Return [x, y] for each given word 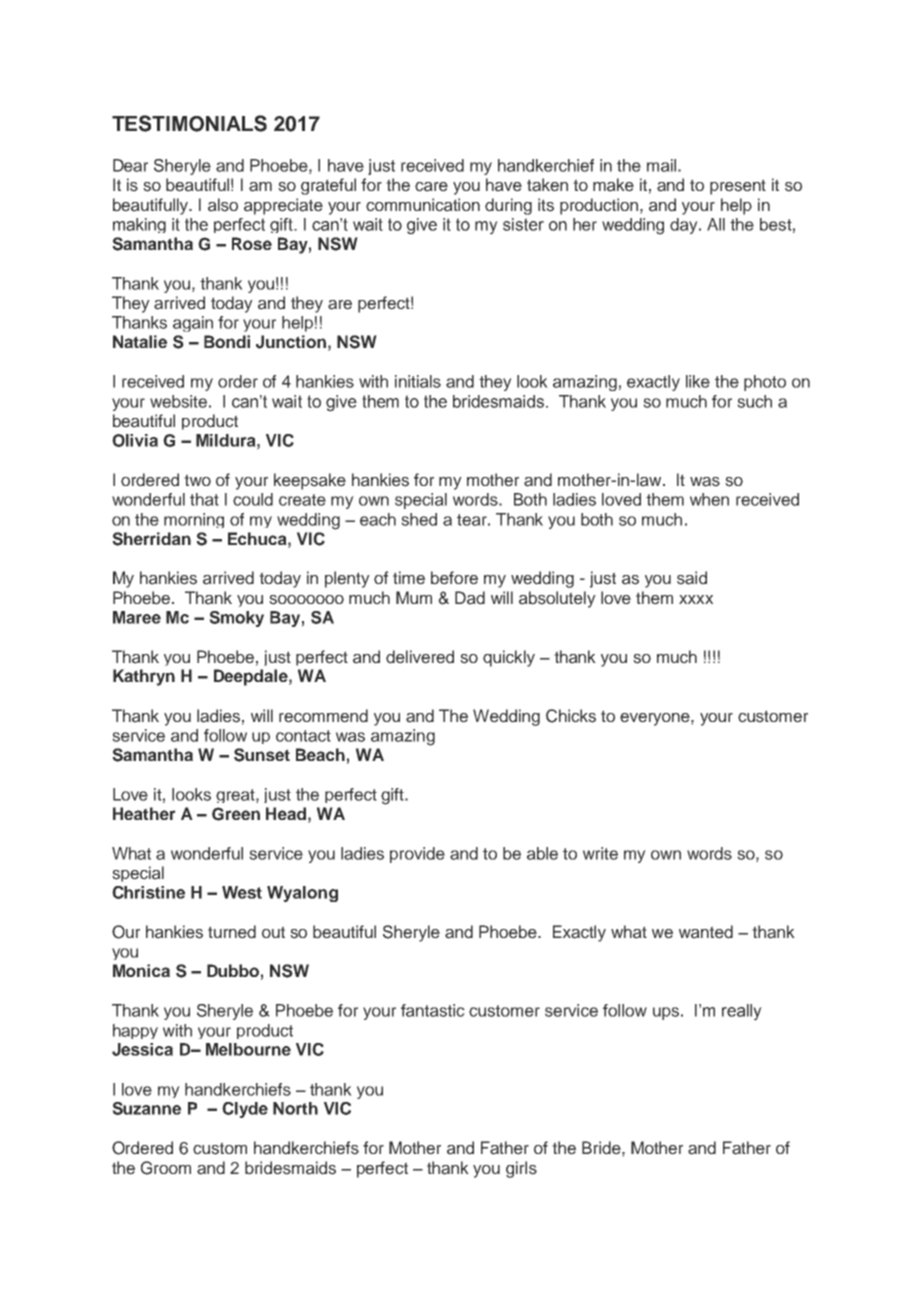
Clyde [245, 1110]
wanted [706, 932]
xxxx [696, 599]
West [242, 892]
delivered [420, 657]
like [698, 381]
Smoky [236, 619]
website [178, 401]
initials [418, 381]
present [738, 187]
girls [521, 1169]
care [431, 187]
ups [666, 1013]
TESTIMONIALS [189, 123]
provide [417, 855]
